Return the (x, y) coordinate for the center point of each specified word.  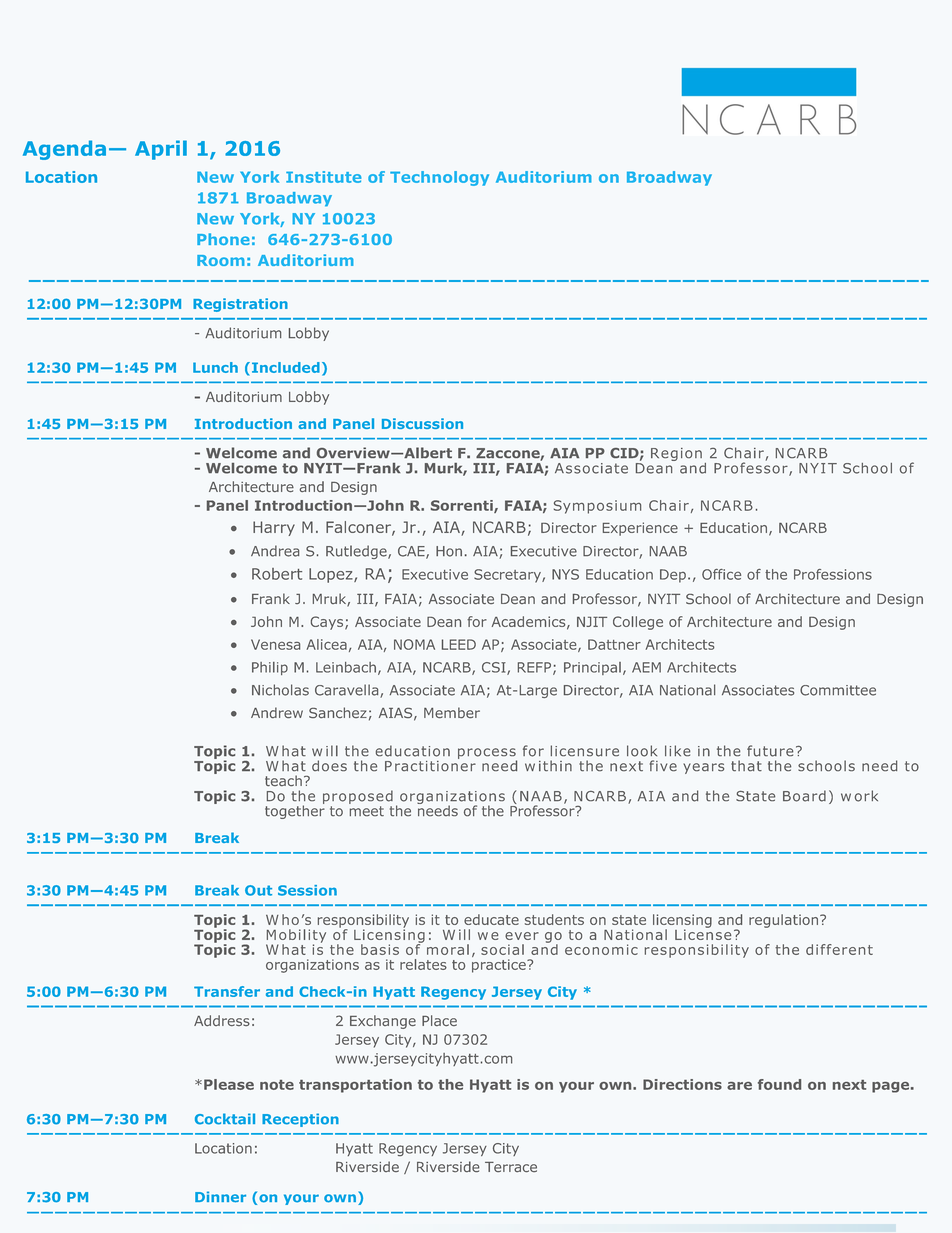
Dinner (220, 1197)
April (161, 150)
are (739, 1086)
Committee (838, 690)
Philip (270, 668)
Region (676, 454)
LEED (459, 644)
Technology (439, 178)
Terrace (511, 1167)
